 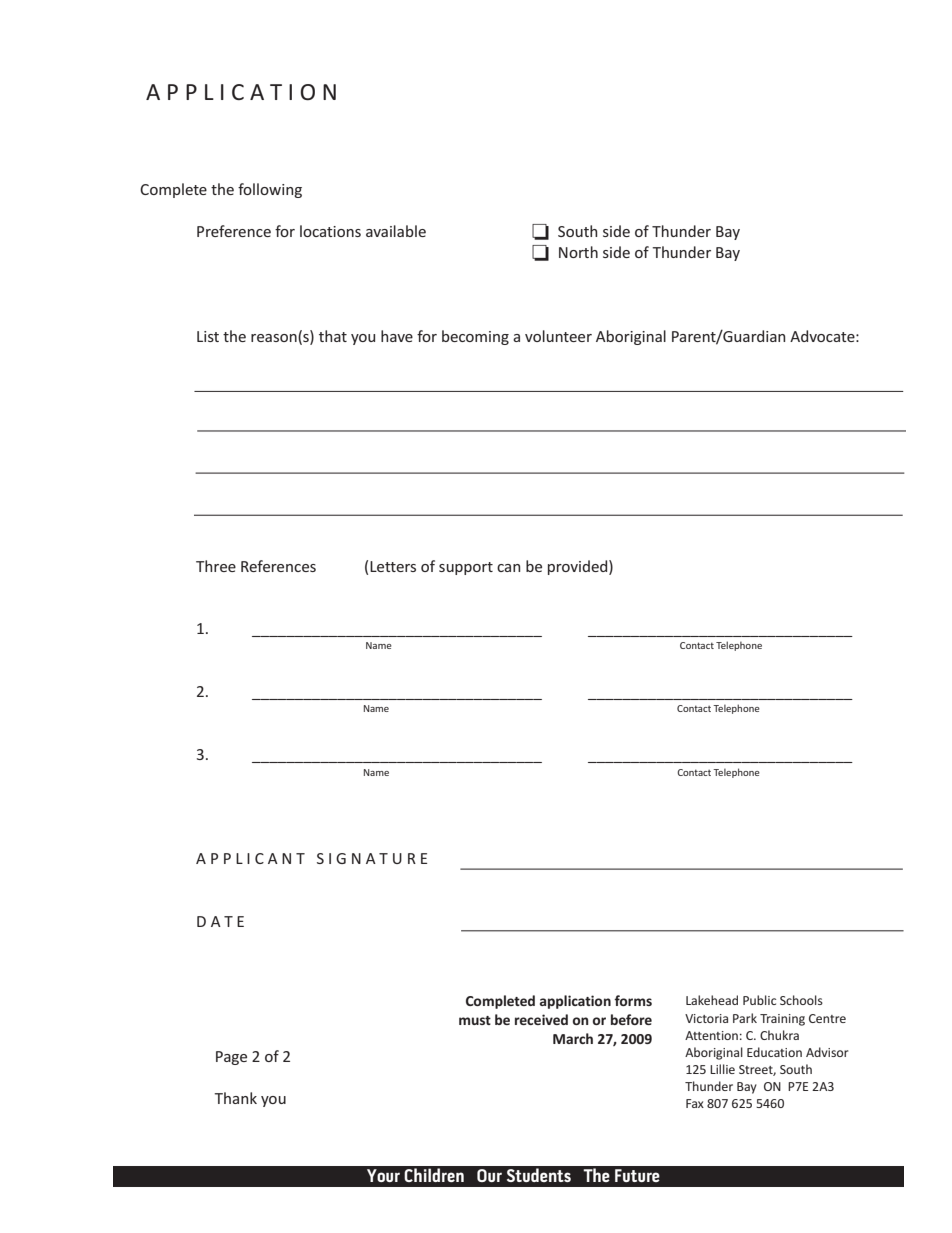 I want to click on APPLICANT, so click(x=250, y=858).
